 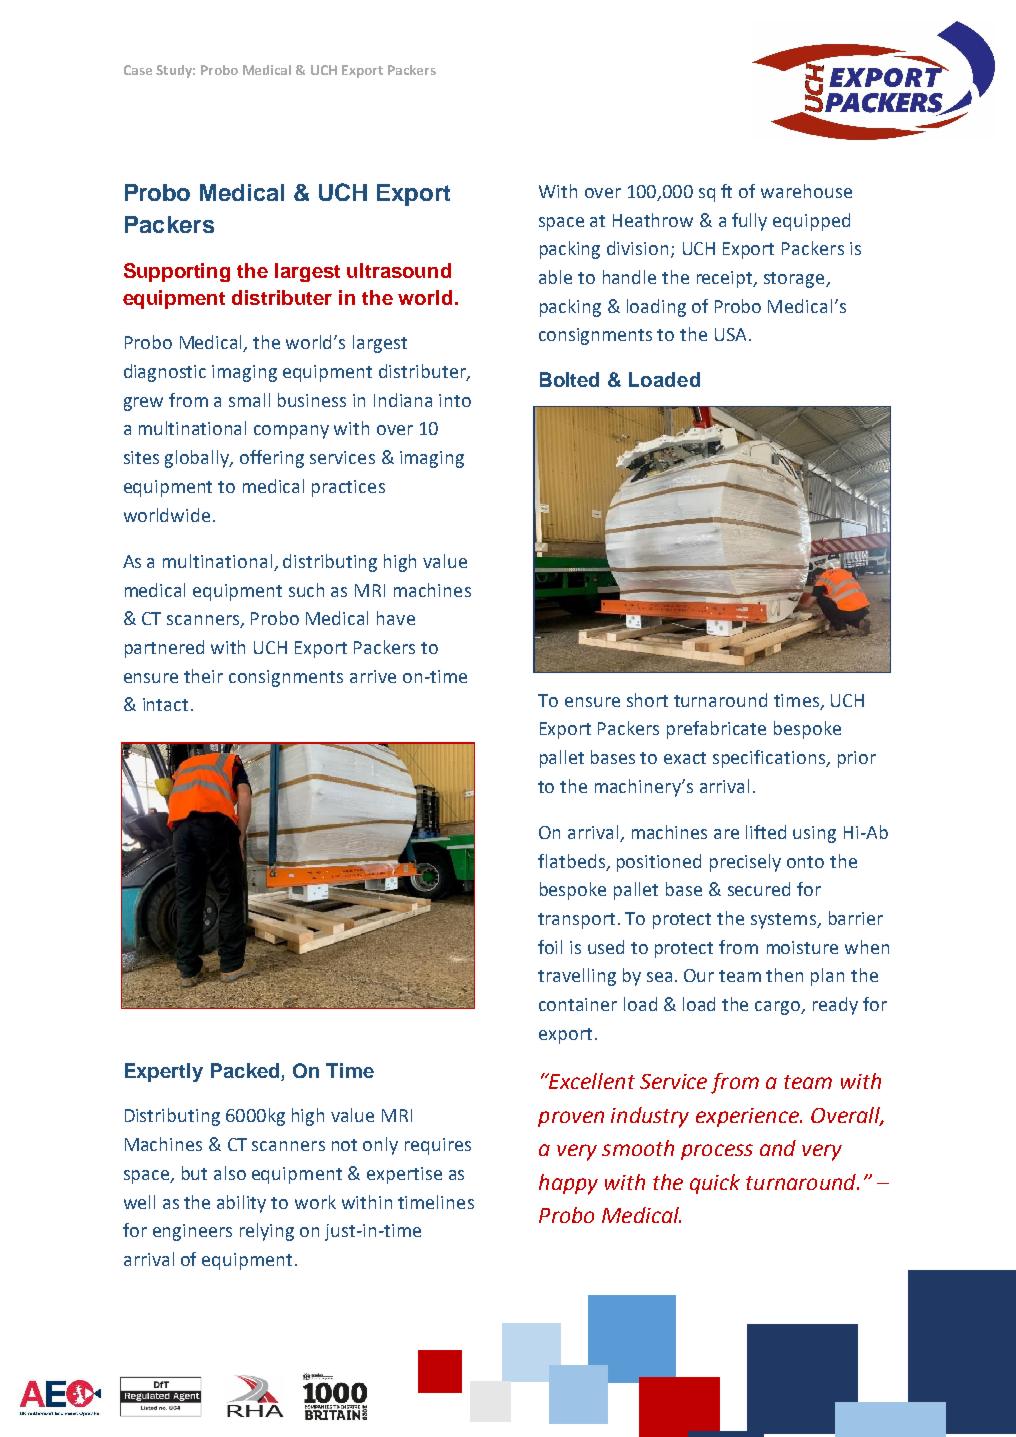 I want to click on happy, so click(x=568, y=1184).
